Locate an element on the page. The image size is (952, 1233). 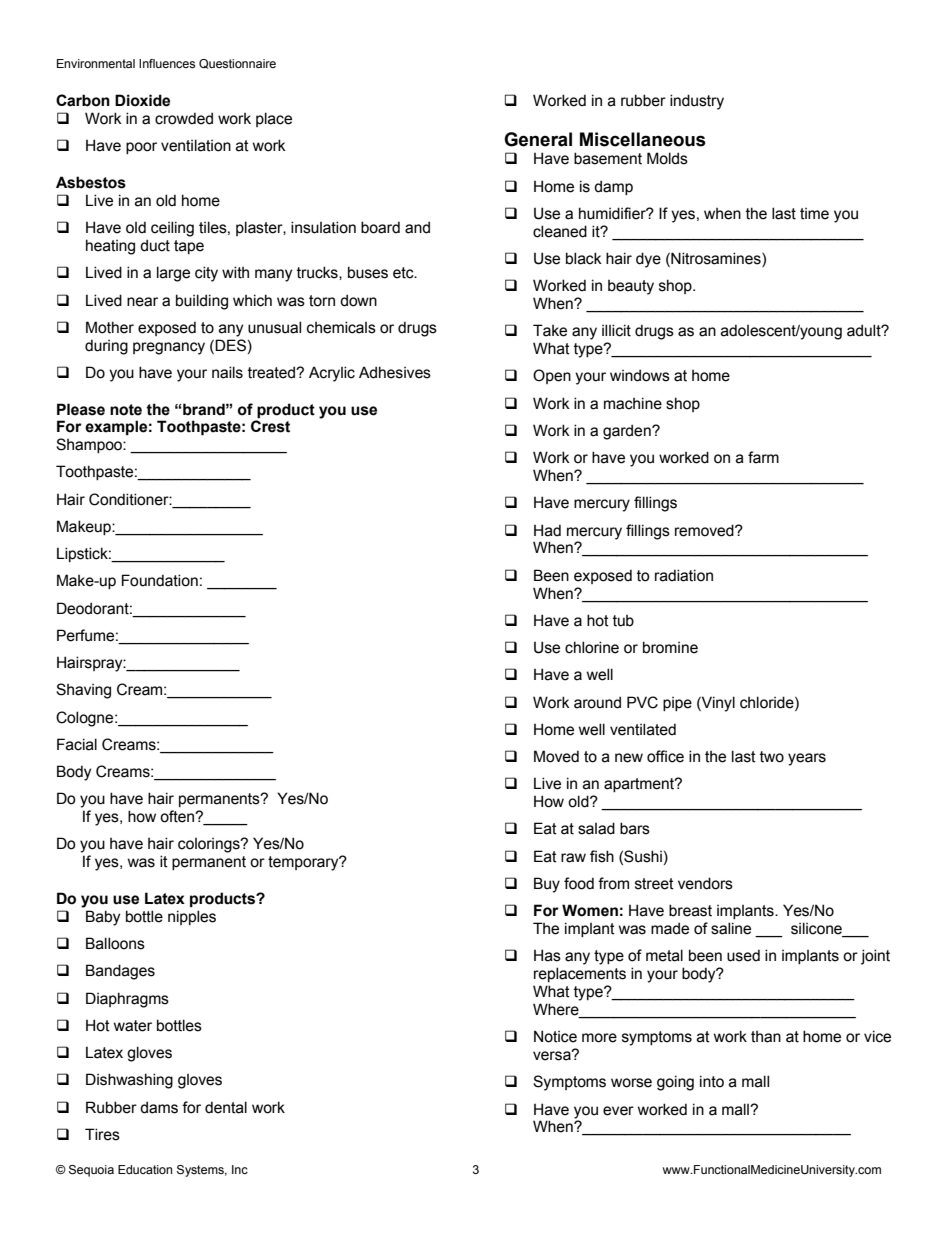
Foundation is located at coordinates (160, 580).
